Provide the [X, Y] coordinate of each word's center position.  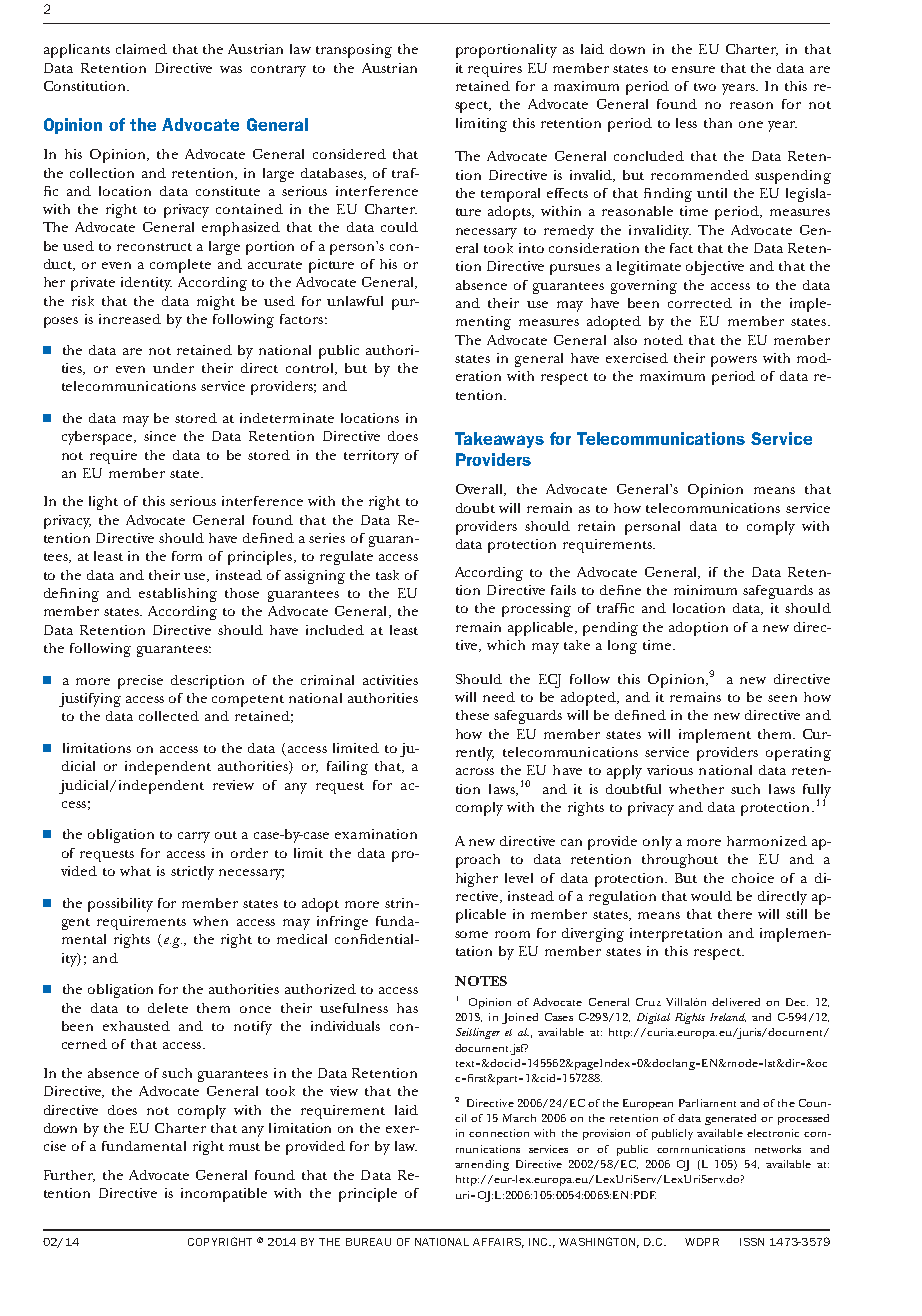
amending [482, 1165]
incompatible [224, 1195]
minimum [705, 590]
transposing [354, 51]
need [499, 697]
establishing [178, 595]
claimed [141, 49]
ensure [693, 69]
